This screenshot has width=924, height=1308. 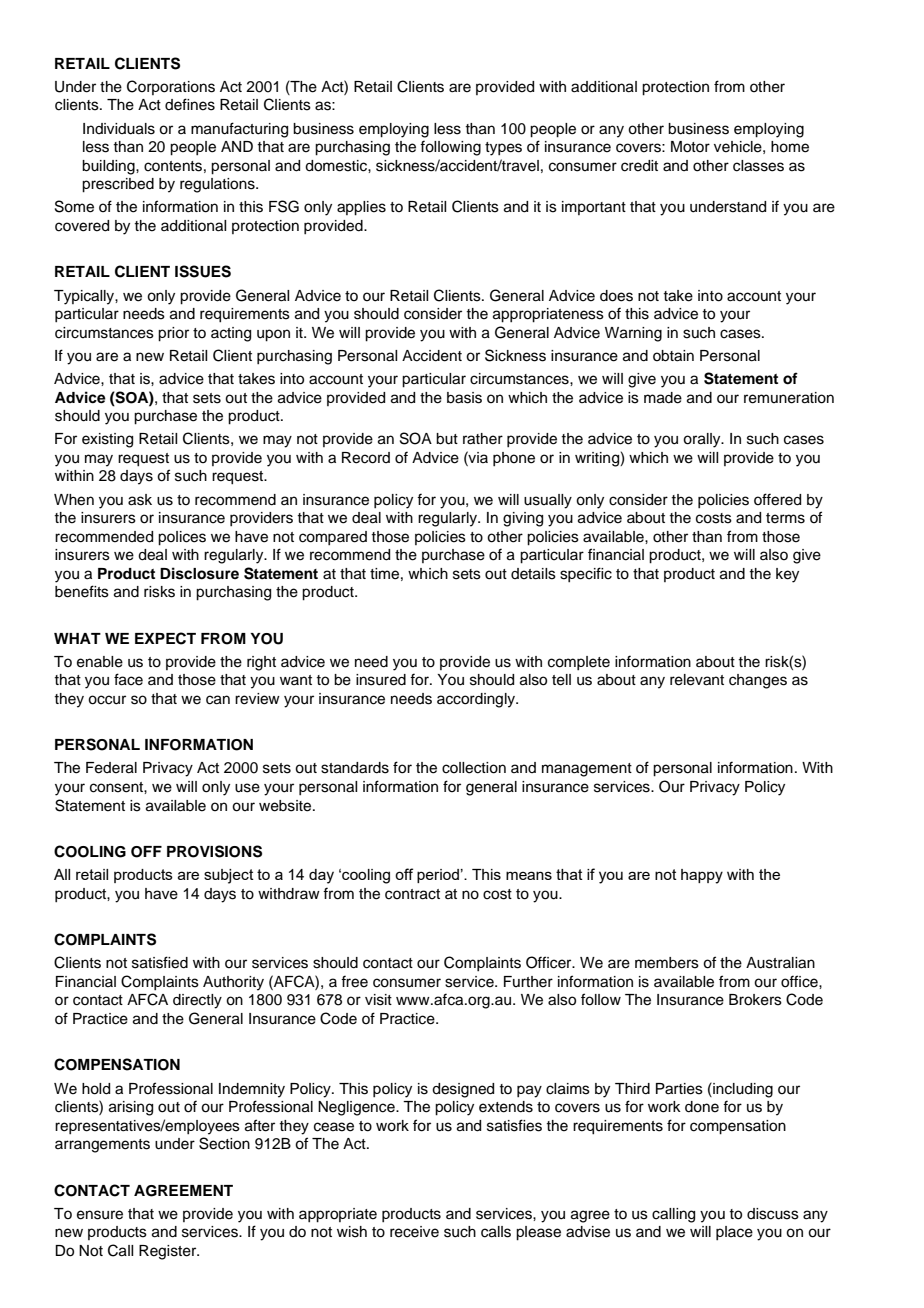 What do you see at coordinates (214, 851) in the screenshot?
I see `PROVISIONS` at bounding box center [214, 851].
